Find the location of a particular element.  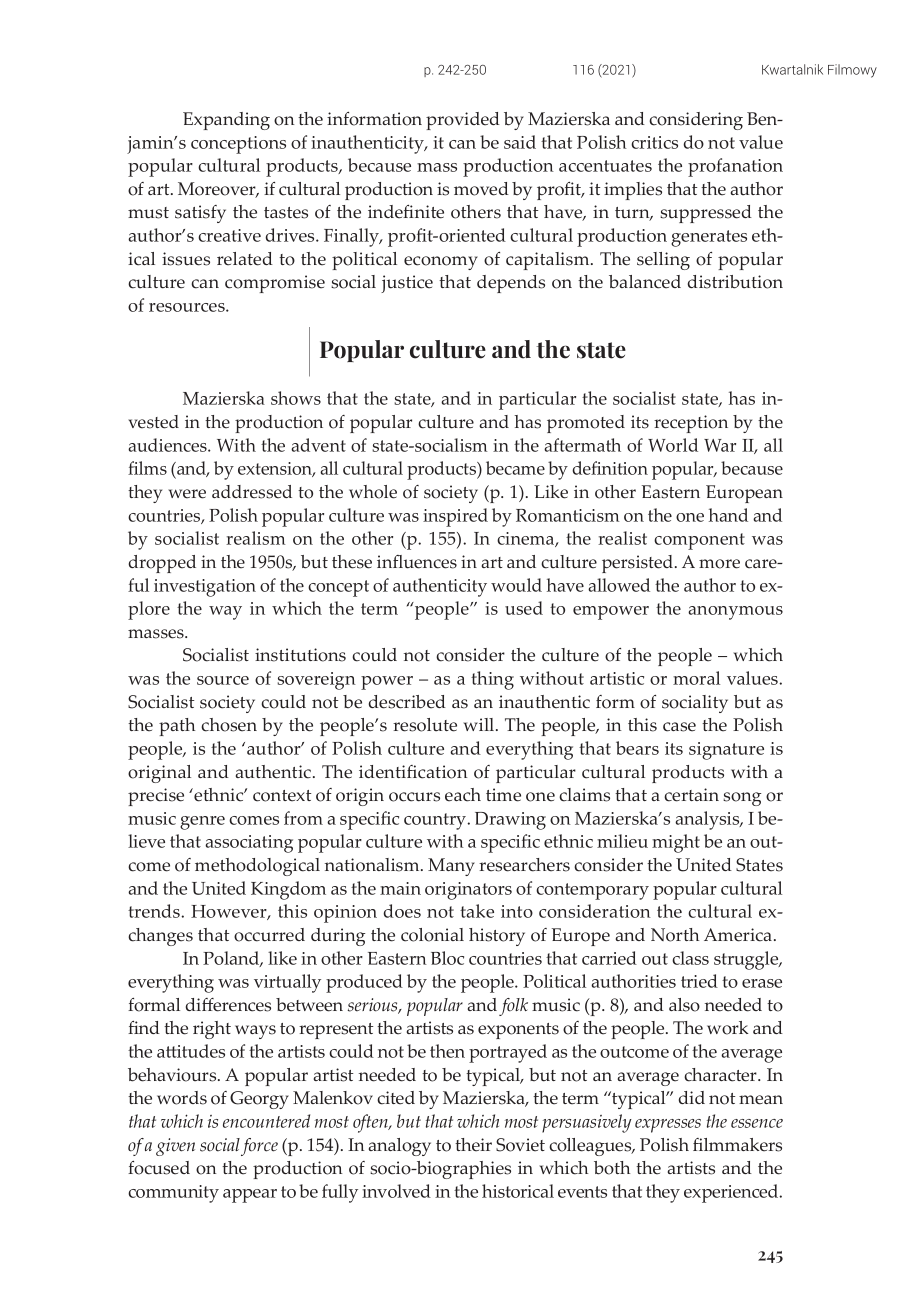

force is located at coordinates (259, 1147).
